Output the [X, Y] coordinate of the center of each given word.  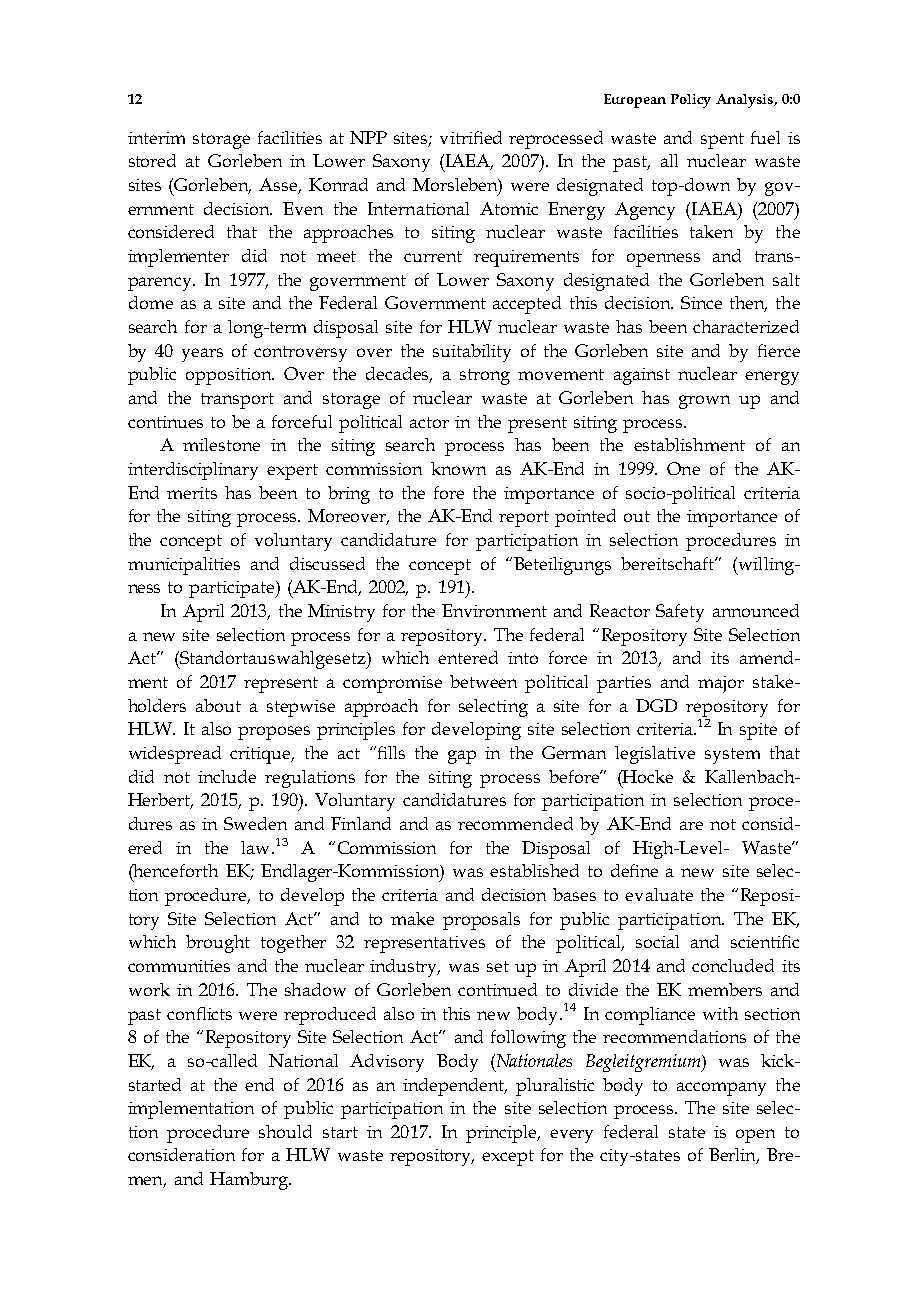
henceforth [175, 870]
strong [485, 377]
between [483, 681]
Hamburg [250, 1181]
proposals [481, 921]
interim [156, 138]
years [202, 355]
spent [722, 141]
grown [704, 402]
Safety [680, 613]
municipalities [184, 566]
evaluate [659, 894]
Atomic [509, 208]
